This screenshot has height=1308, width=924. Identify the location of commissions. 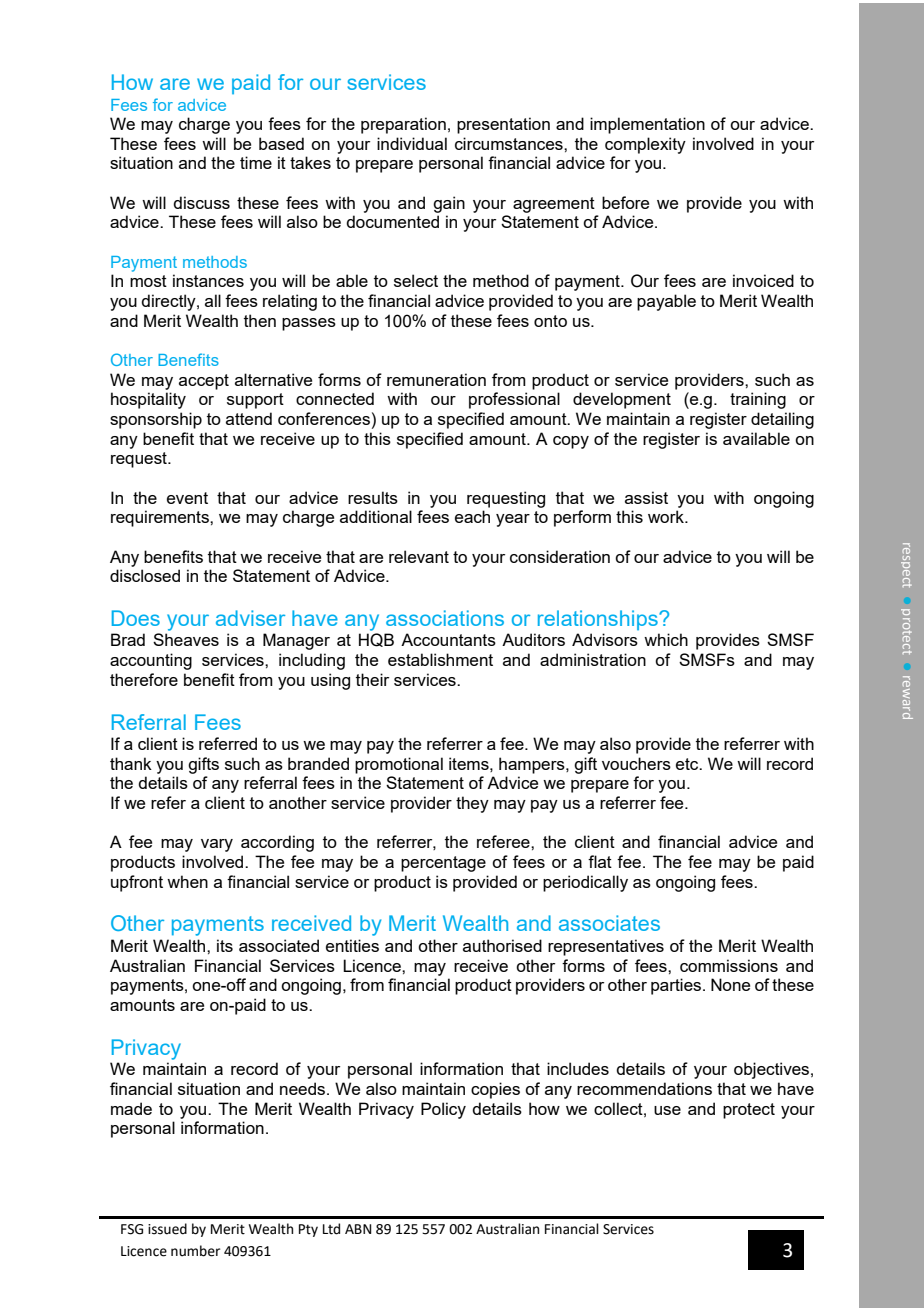
(729, 965).
